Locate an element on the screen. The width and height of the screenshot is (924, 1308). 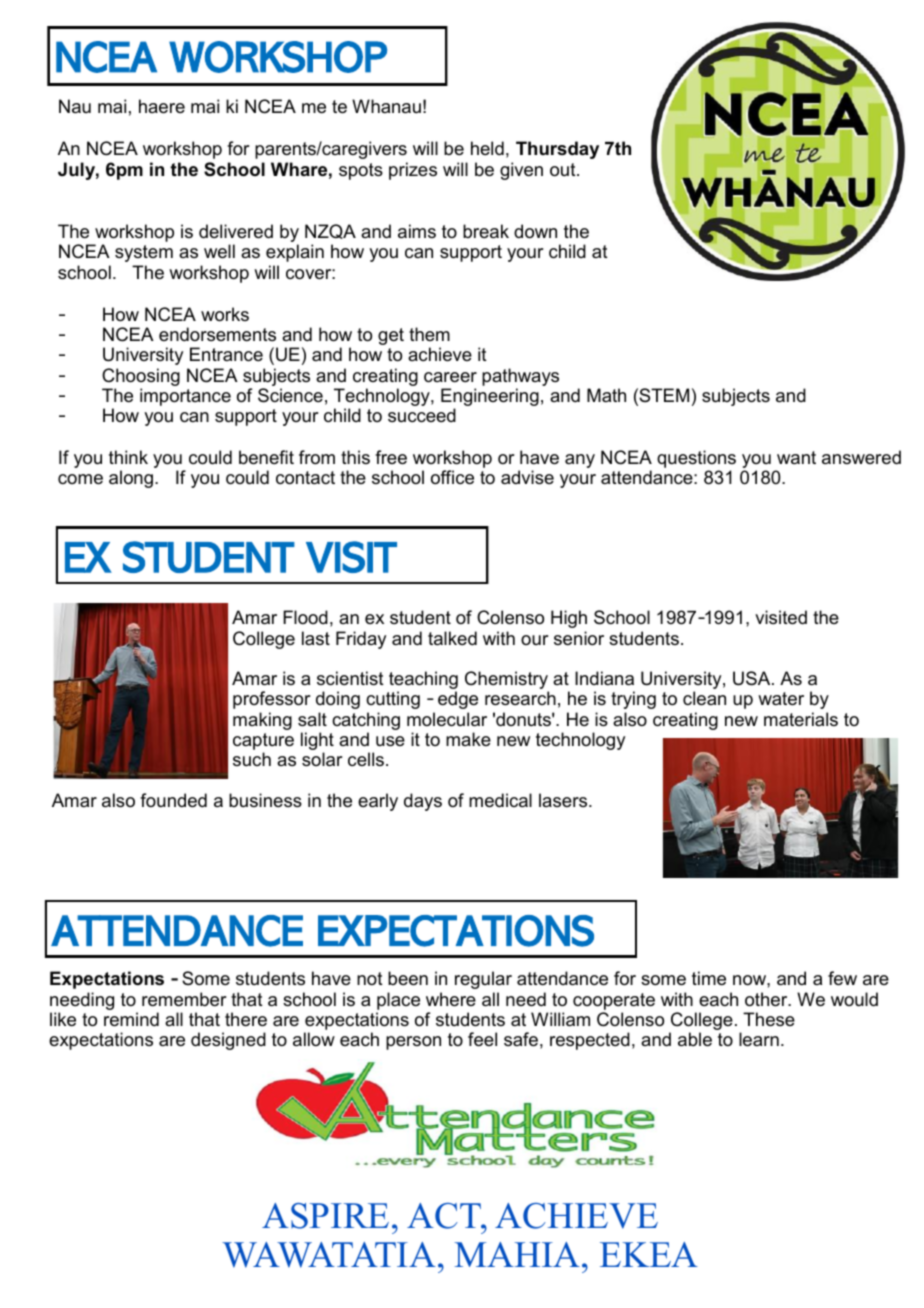
office is located at coordinates (452, 477).
